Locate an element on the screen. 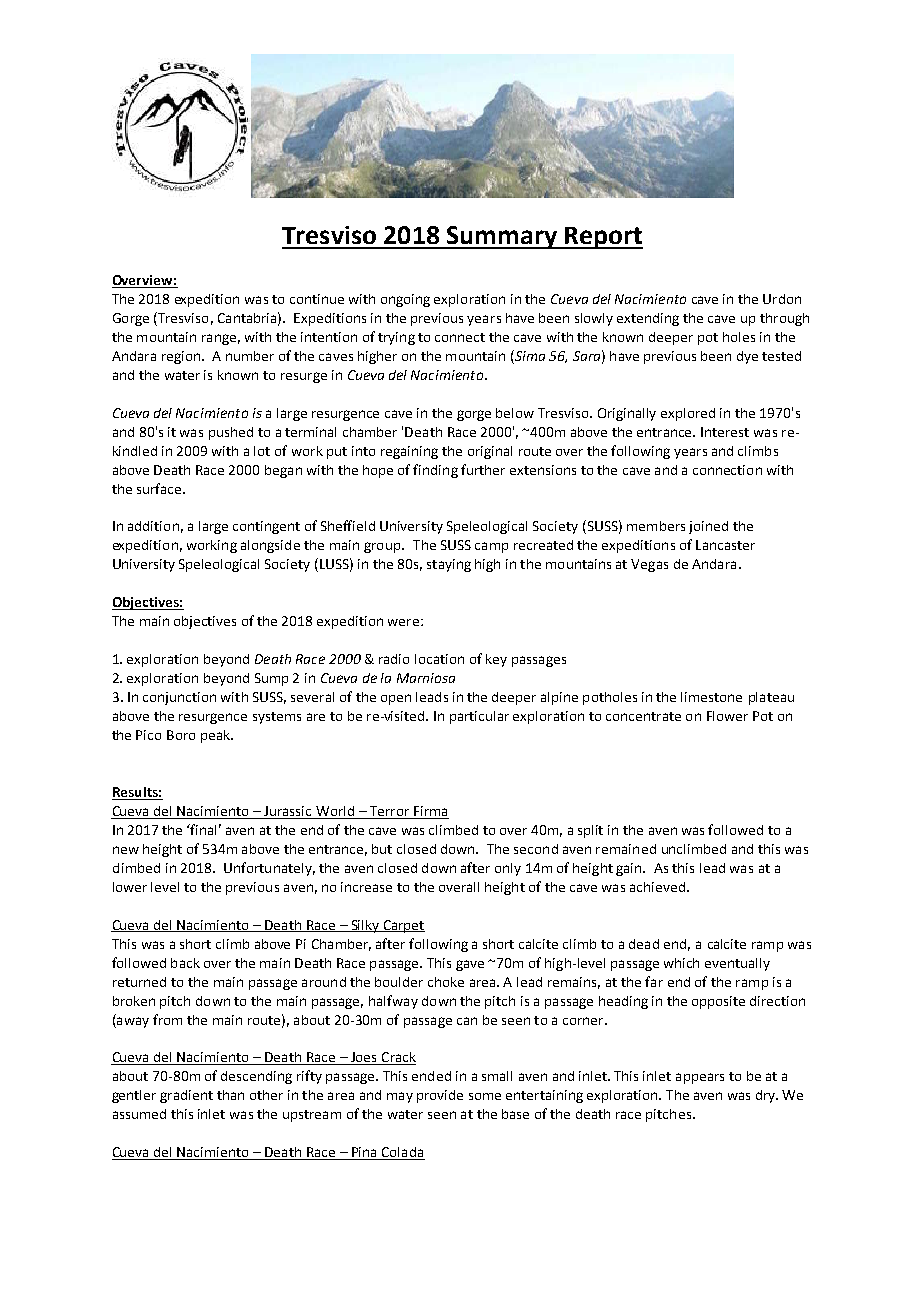 This screenshot has height=1308, width=924. Summary is located at coordinates (502, 237).
